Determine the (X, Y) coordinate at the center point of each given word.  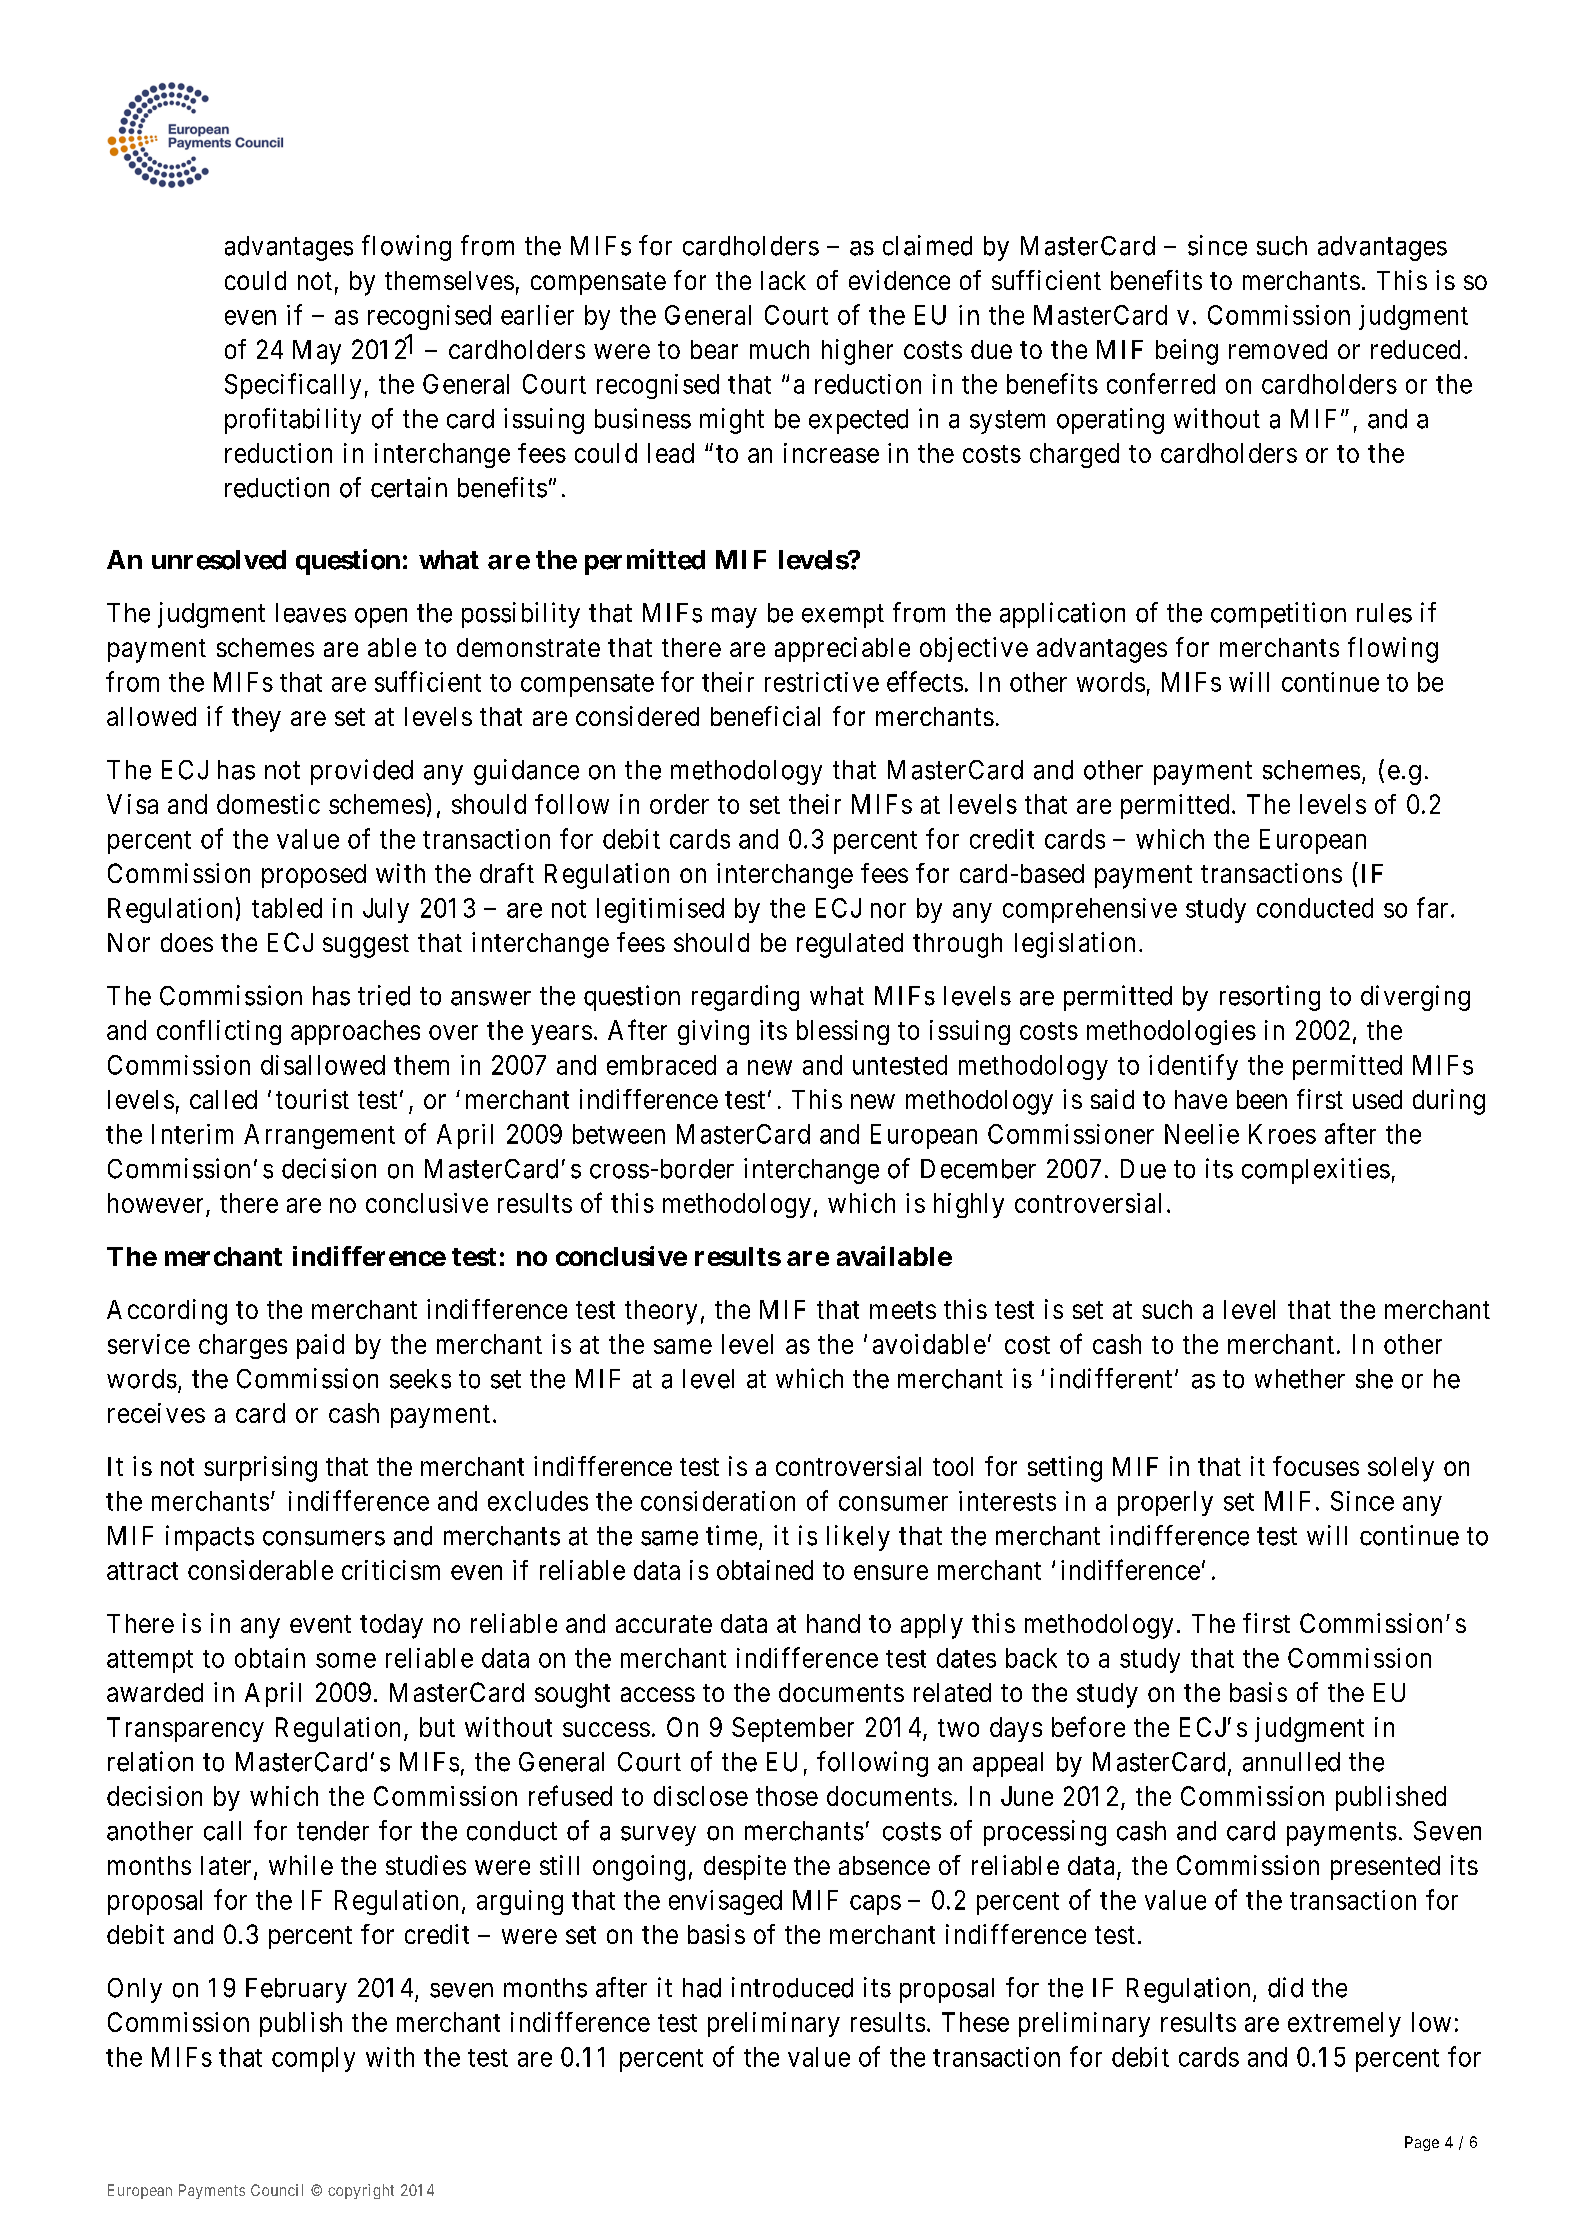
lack (783, 280)
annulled (1291, 1762)
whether (1300, 1379)
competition (1278, 615)
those (787, 1796)
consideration (718, 1501)
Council (277, 2190)
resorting (1270, 998)
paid (320, 1346)
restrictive (822, 682)
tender (333, 1831)
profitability (293, 421)
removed (1278, 349)
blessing (843, 1032)
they (256, 719)
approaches (355, 1032)
